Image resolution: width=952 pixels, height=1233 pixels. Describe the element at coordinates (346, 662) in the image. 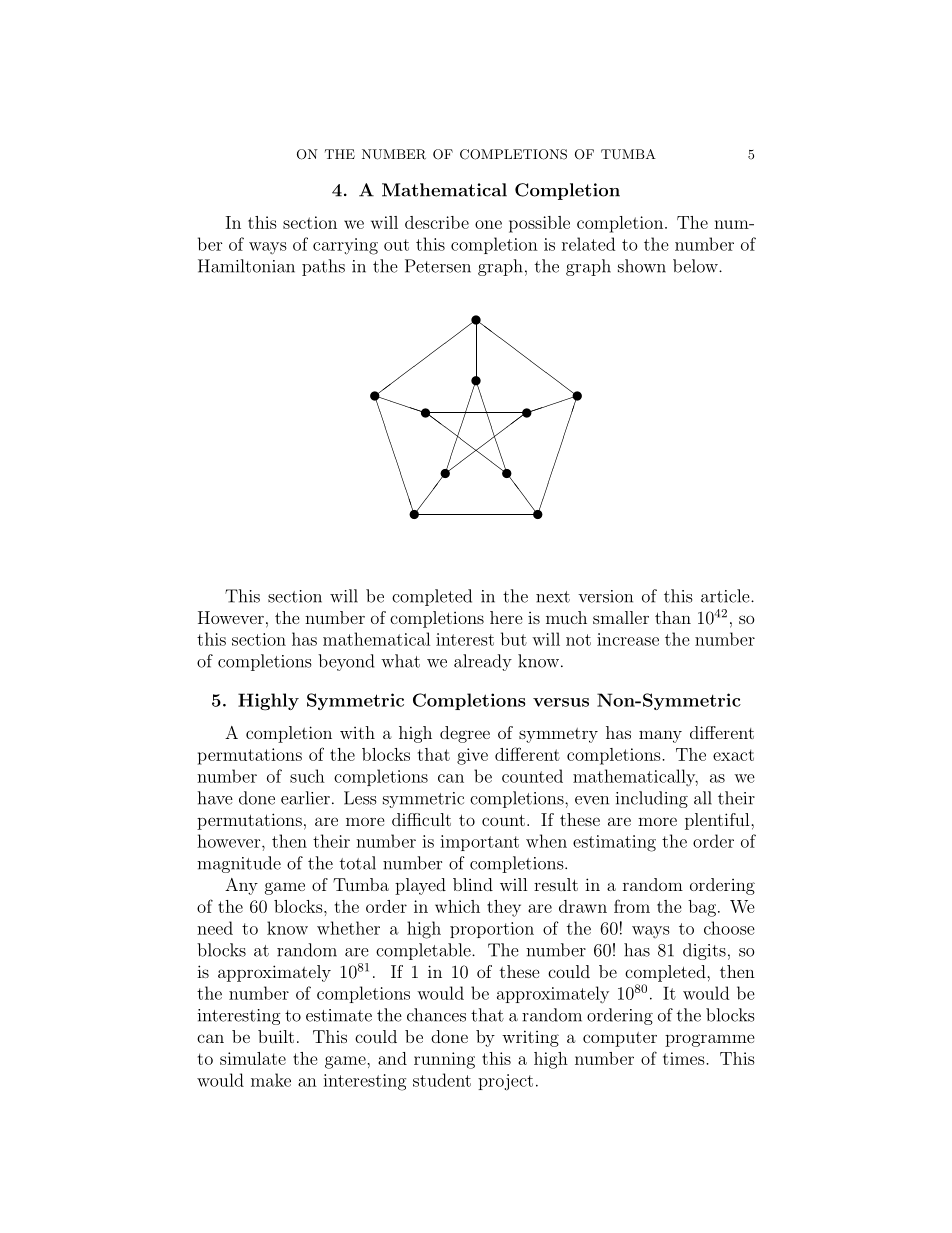

I see `beyond` at that location.
